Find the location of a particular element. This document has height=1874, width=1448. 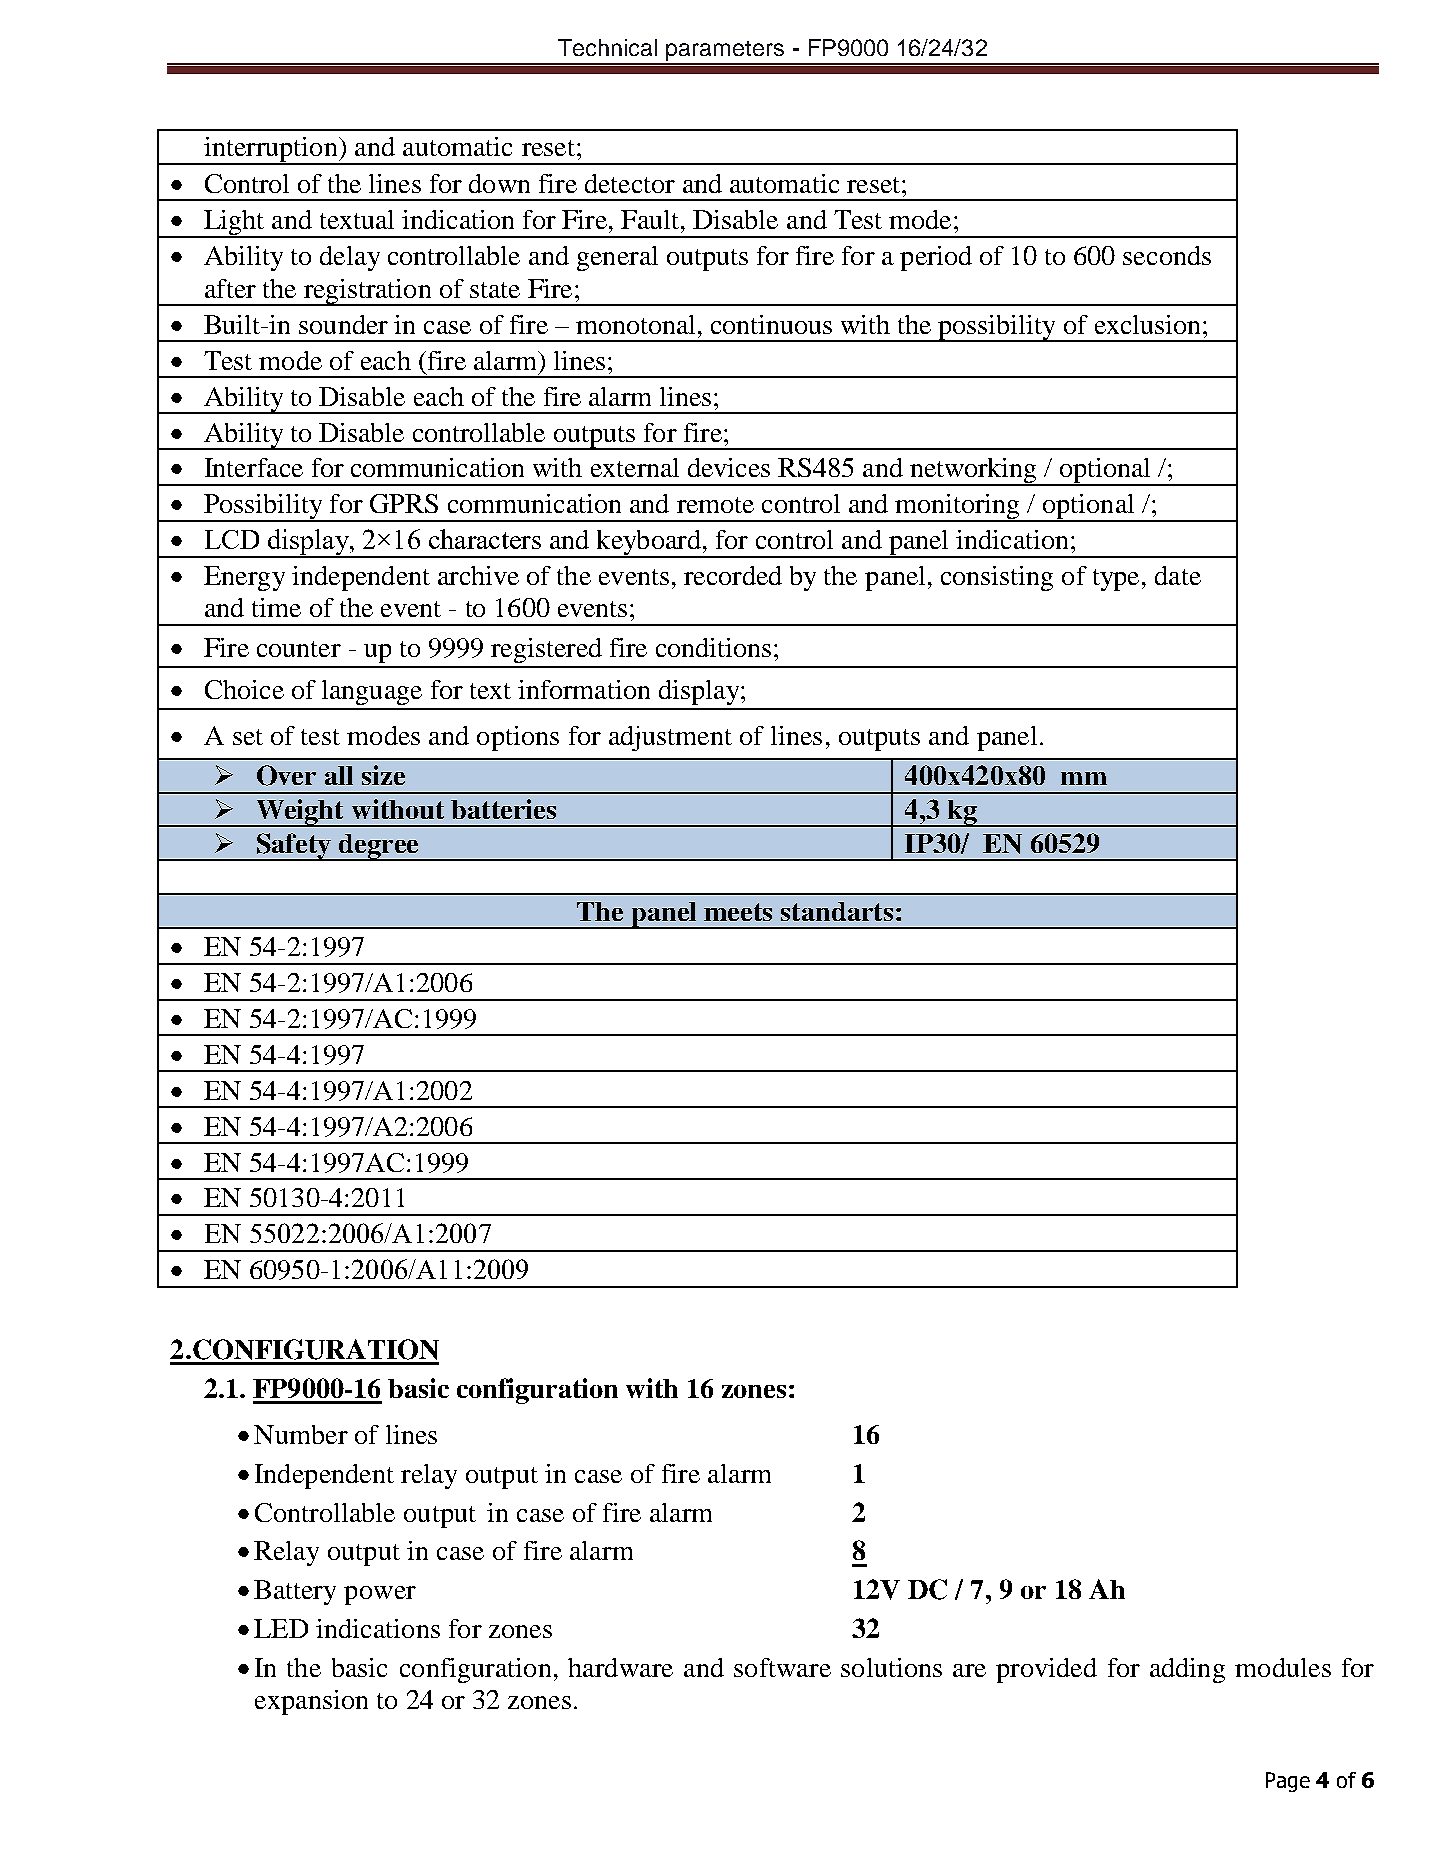

Technical is located at coordinates (607, 47).
